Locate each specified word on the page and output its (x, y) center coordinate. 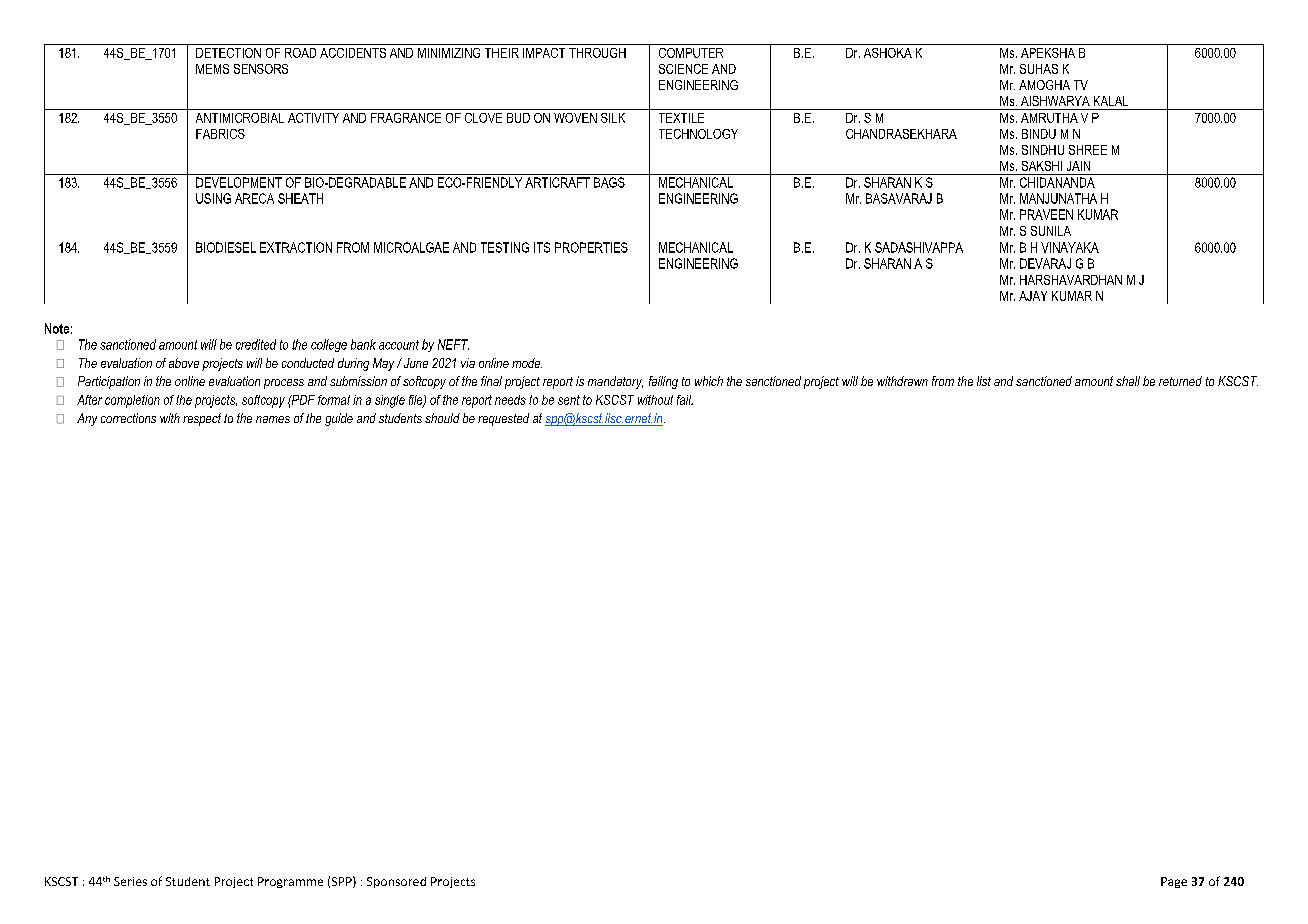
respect (202, 419)
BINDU (1039, 134)
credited (256, 344)
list (984, 381)
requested (503, 419)
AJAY (1033, 296)
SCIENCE (683, 69)
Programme (290, 882)
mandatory (615, 382)
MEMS (212, 69)
